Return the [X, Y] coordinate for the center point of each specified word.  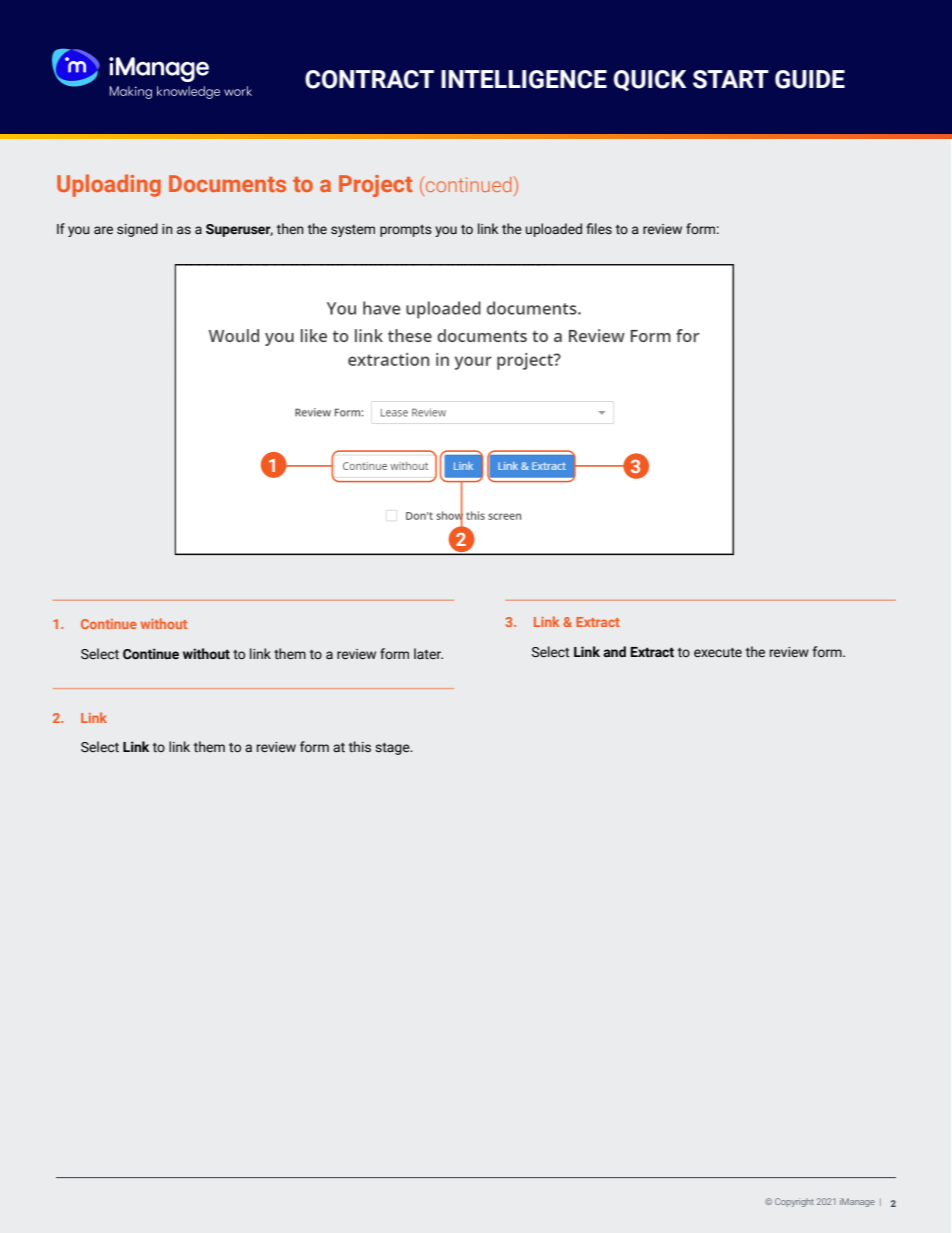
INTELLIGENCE [524, 79]
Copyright [794, 1202]
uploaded [554, 230]
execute [718, 653]
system [353, 231]
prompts [406, 231]
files [599, 229]
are [103, 230]
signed [137, 230]
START [731, 79]
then [290, 228]
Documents [227, 183]
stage [393, 749]
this [360, 746]
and [614, 652]
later [428, 653]
